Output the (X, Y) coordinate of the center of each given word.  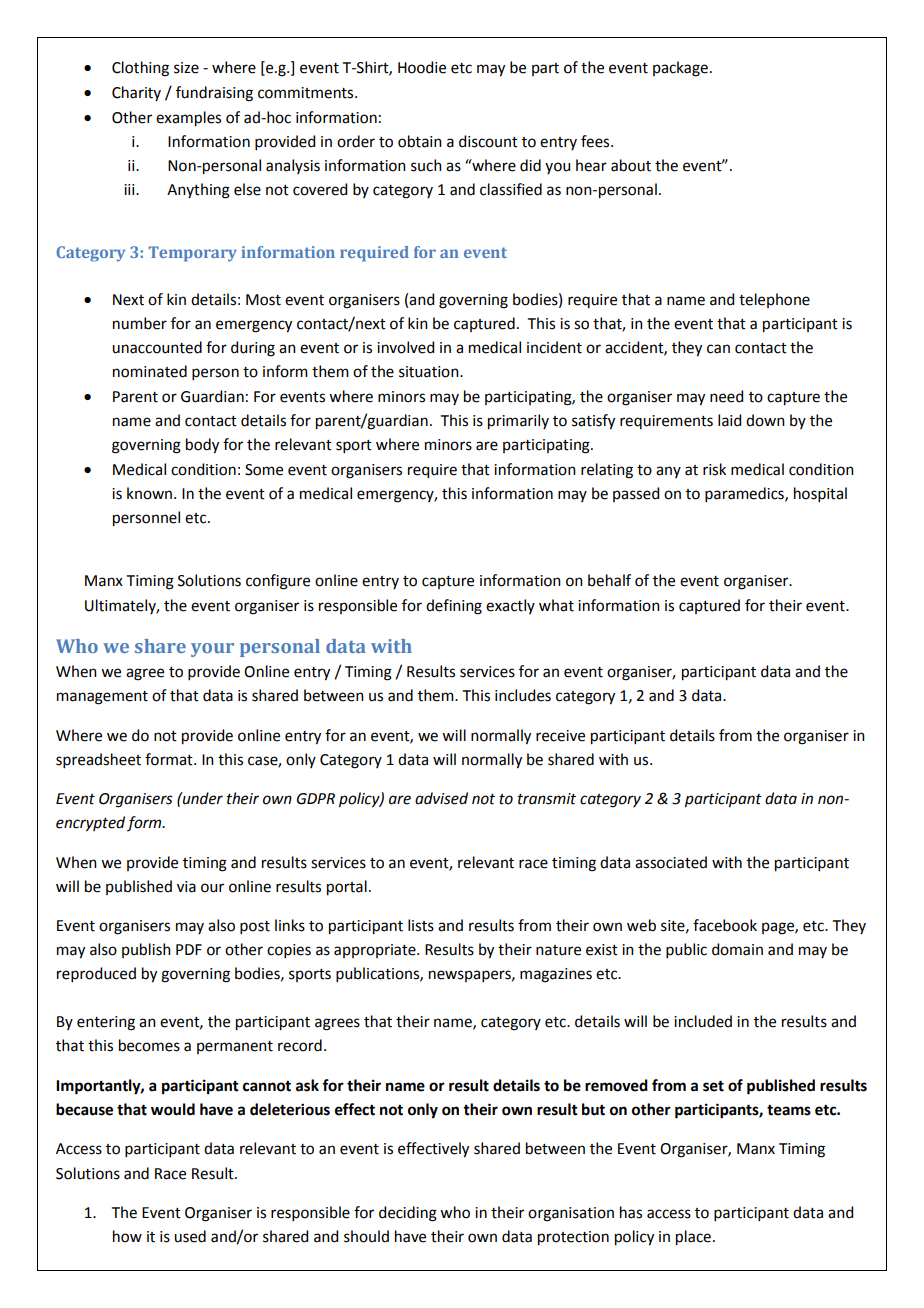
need (726, 396)
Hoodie (422, 67)
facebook (725, 925)
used (190, 1236)
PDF (189, 949)
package (680, 69)
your (212, 650)
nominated (150, 371)
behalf (609, 580)
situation (430, 372)
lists (421, 925)
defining (454, 607)
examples (188, 119)
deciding (408, 1214)
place (693, 1238)
